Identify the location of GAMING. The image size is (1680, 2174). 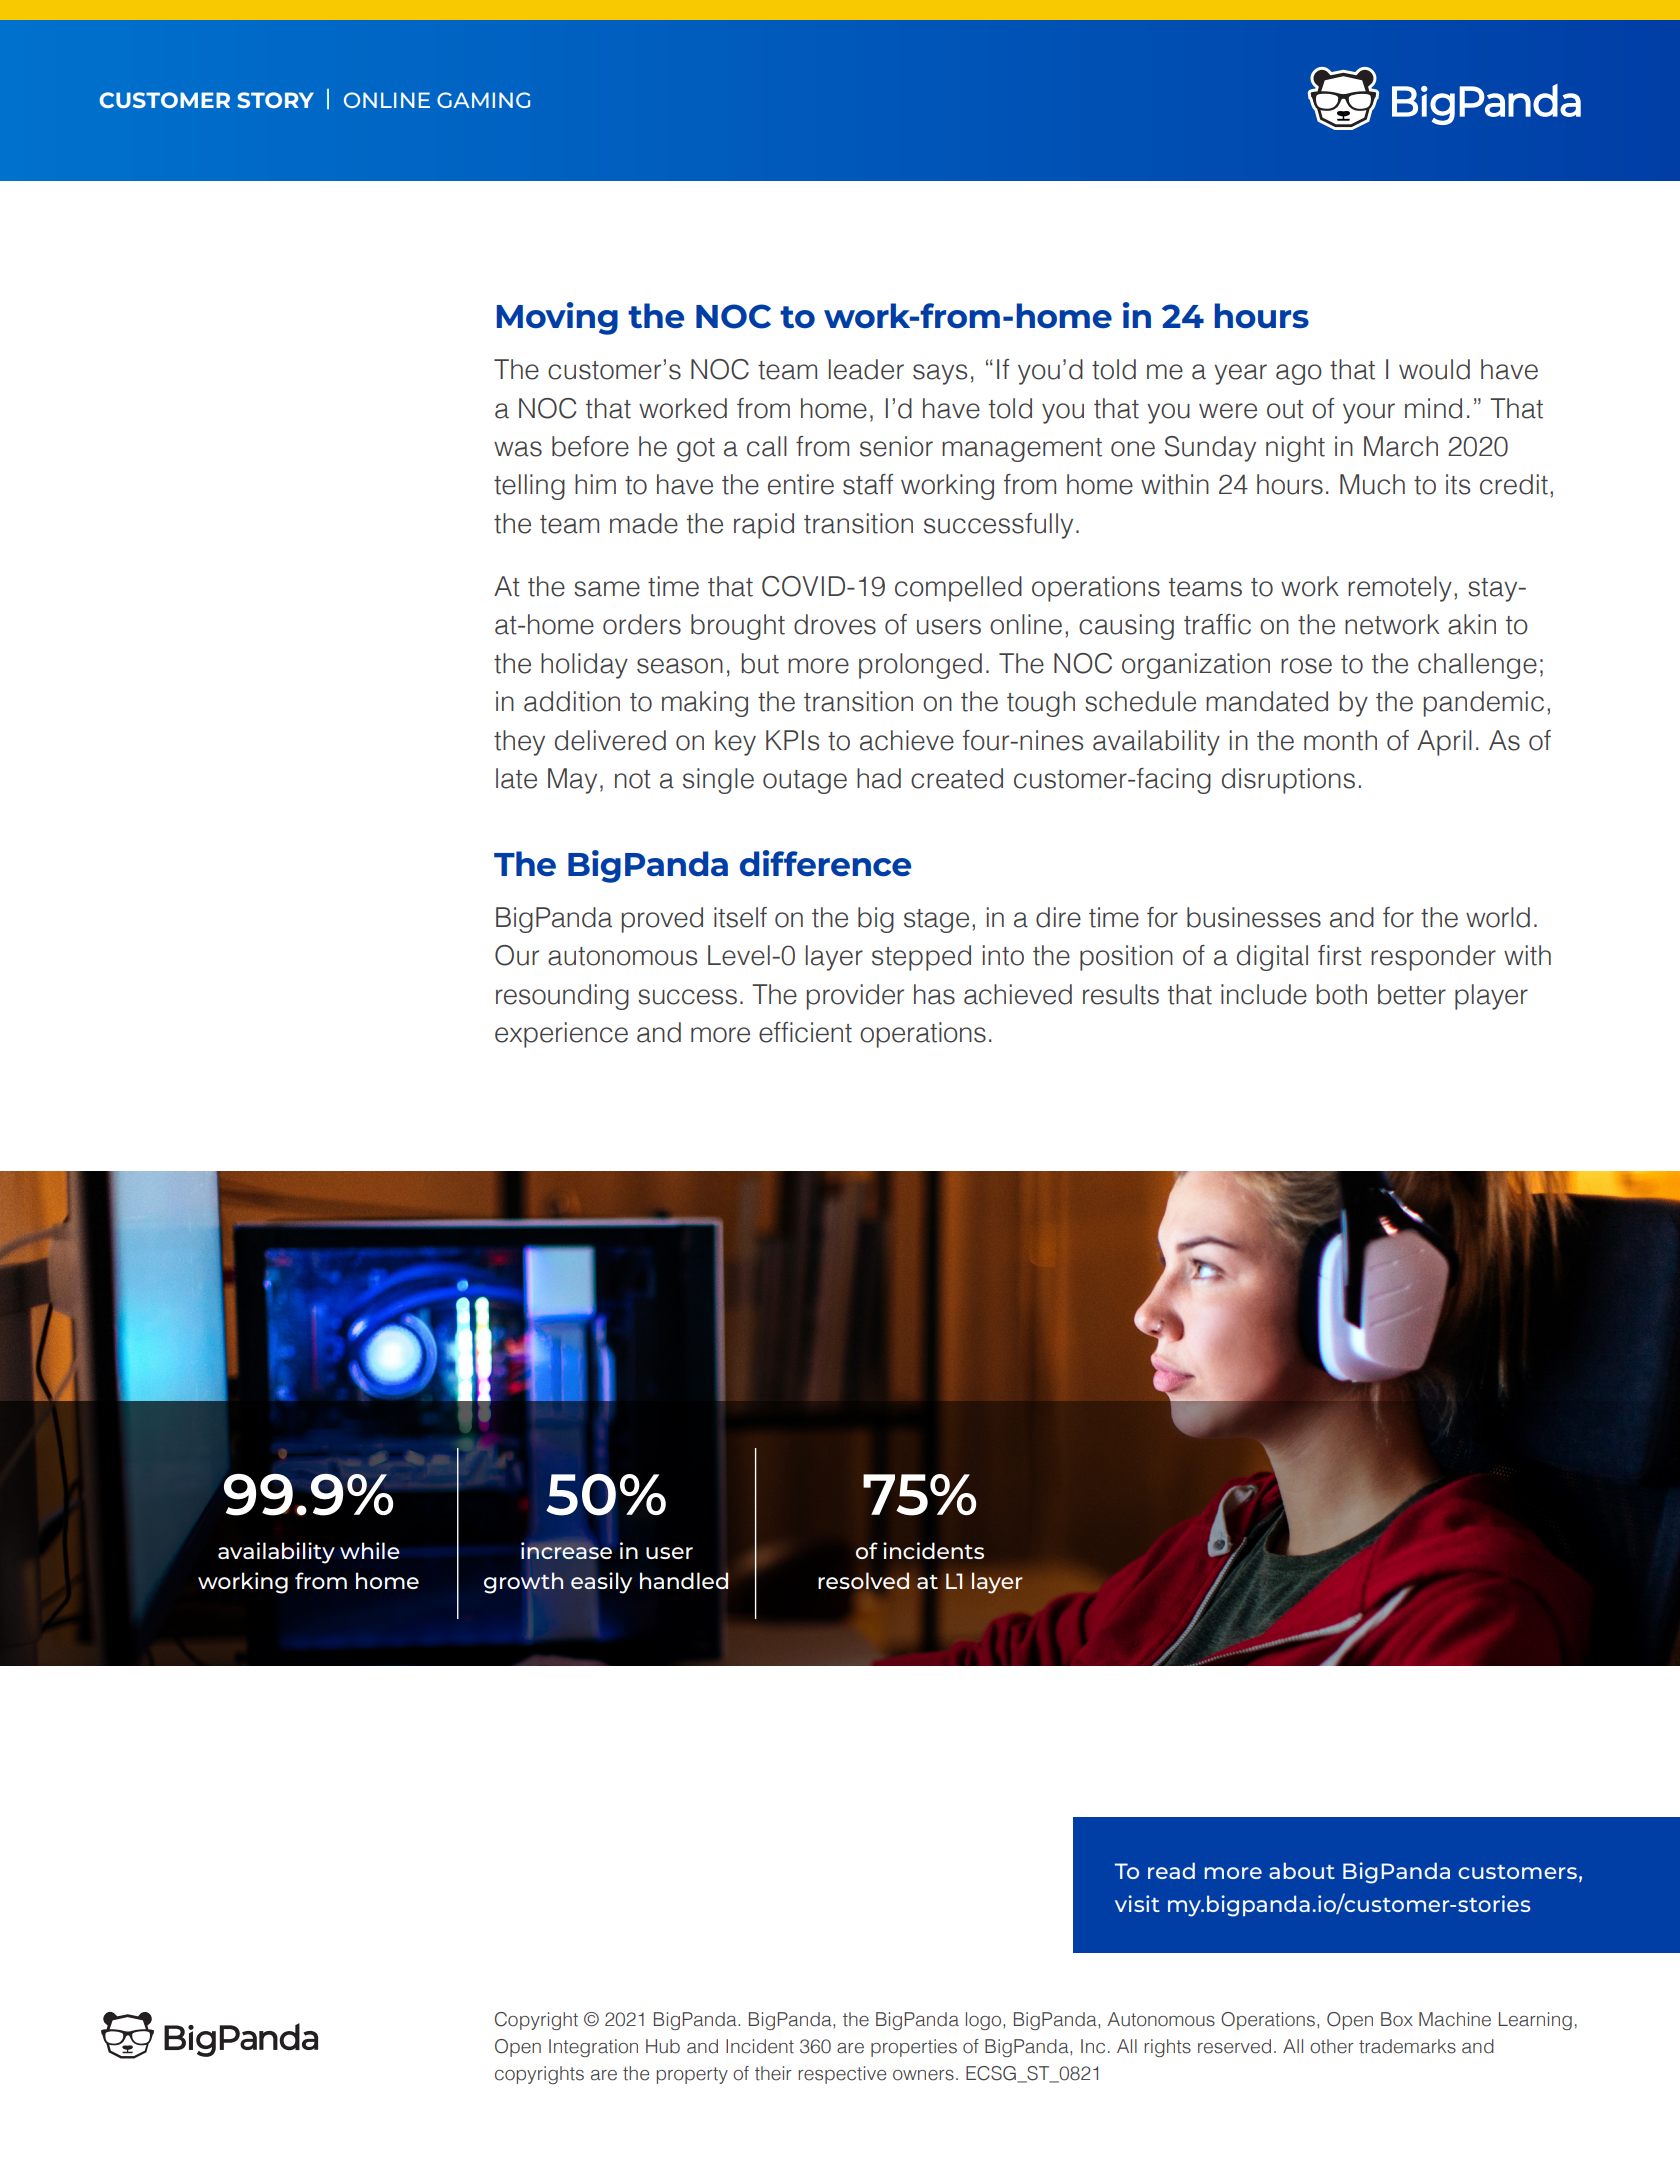
(483, 100).
